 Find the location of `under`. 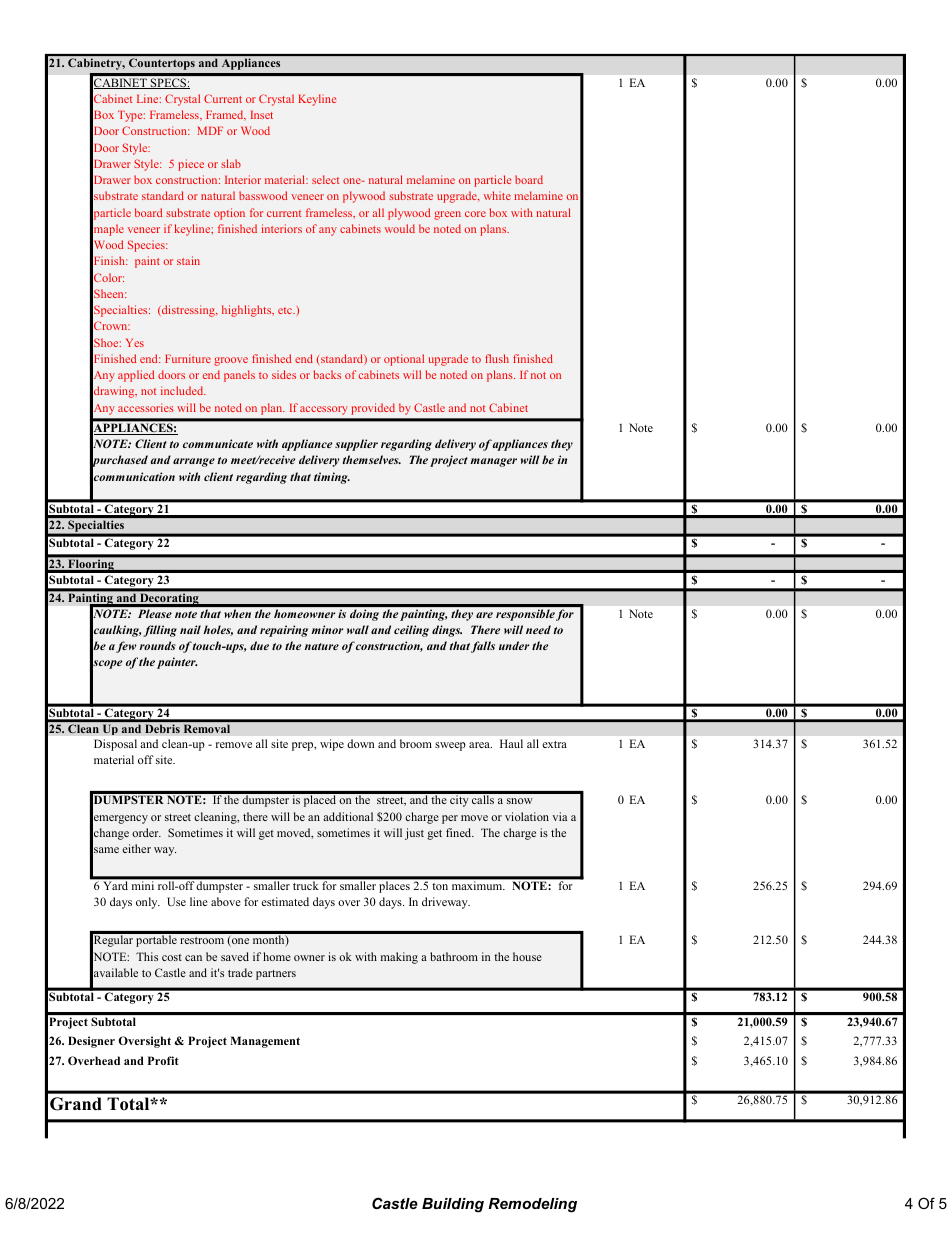

under is located at coordinates (514, 645).
